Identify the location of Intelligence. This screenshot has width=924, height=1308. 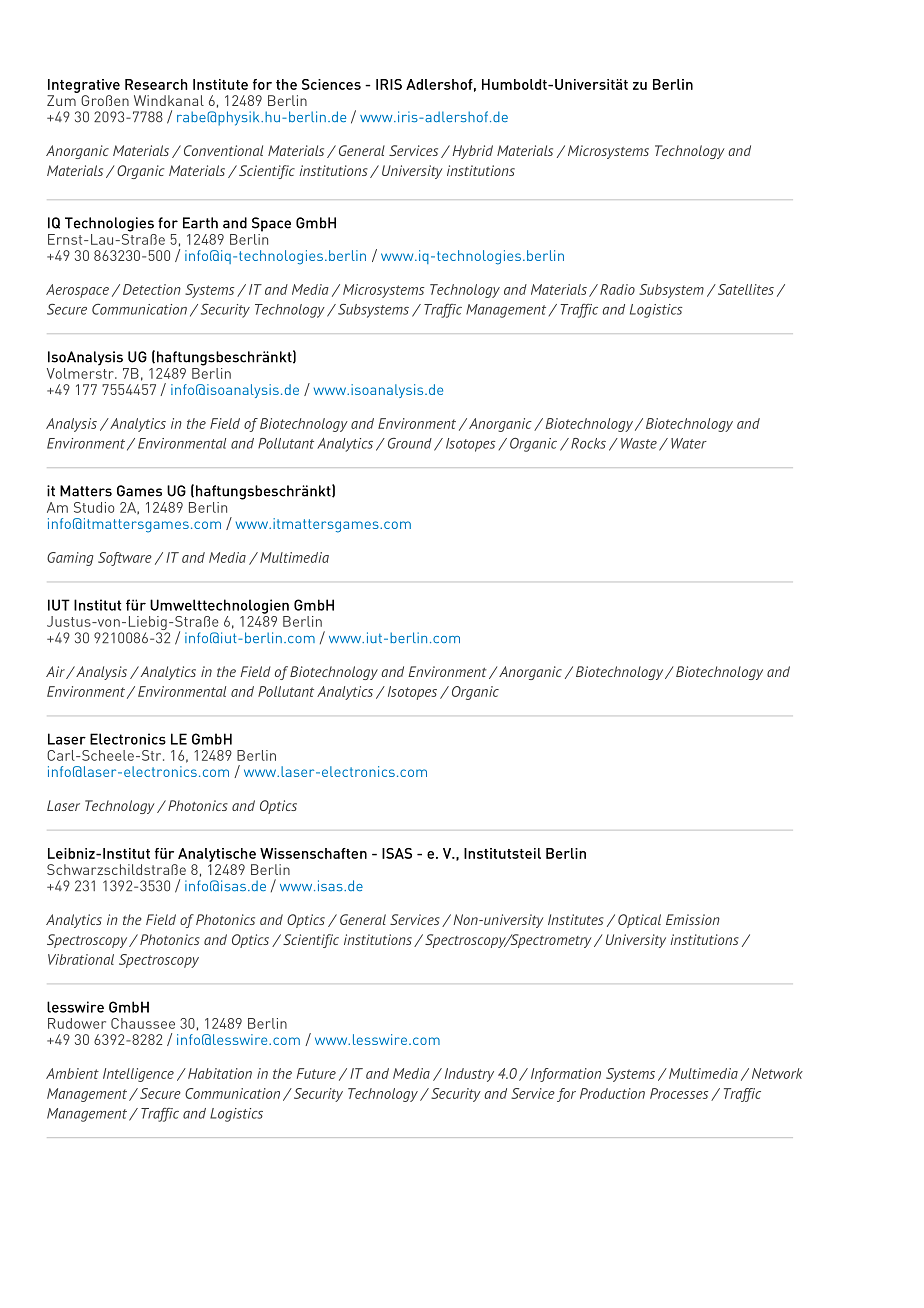
(138, 1075).
